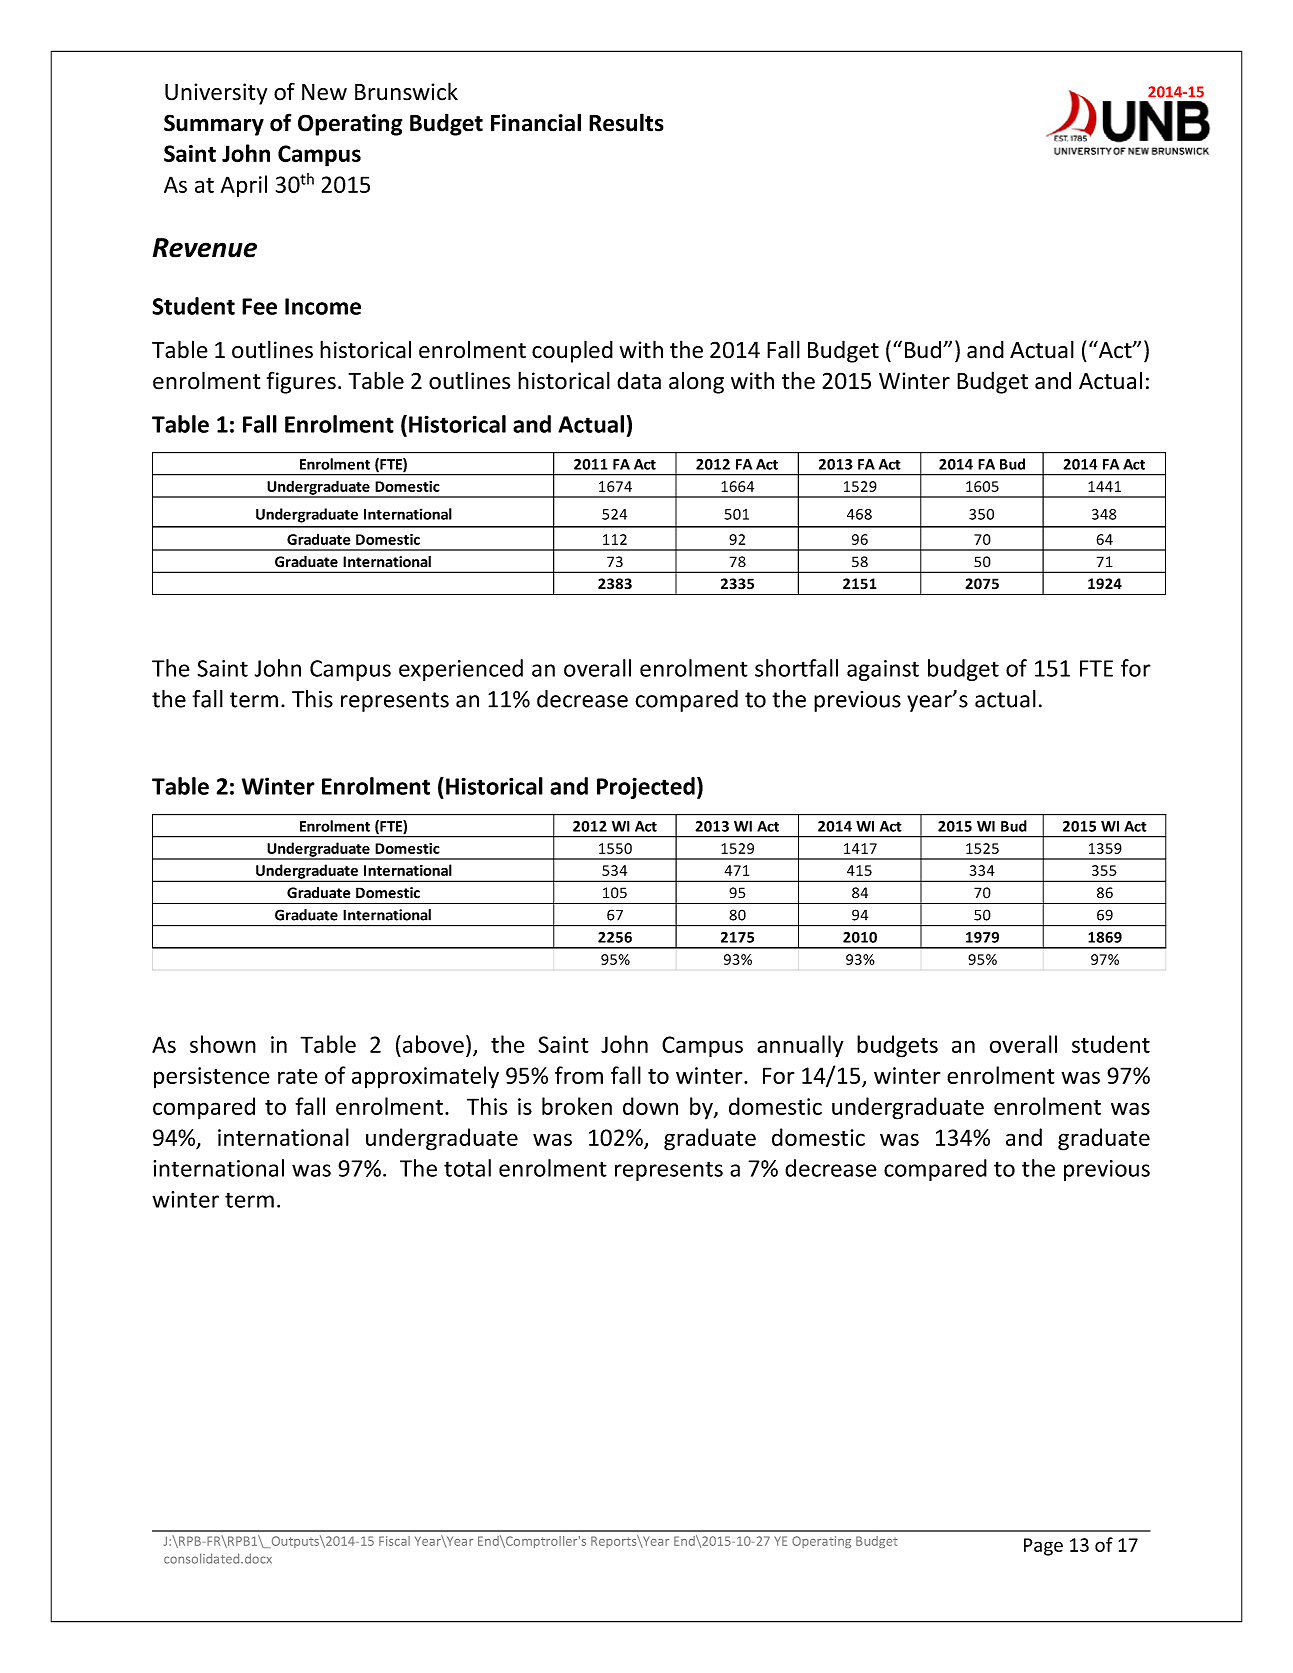 This page has width=1293, height=1673. I want to click on experienced, so click(461, 670).
